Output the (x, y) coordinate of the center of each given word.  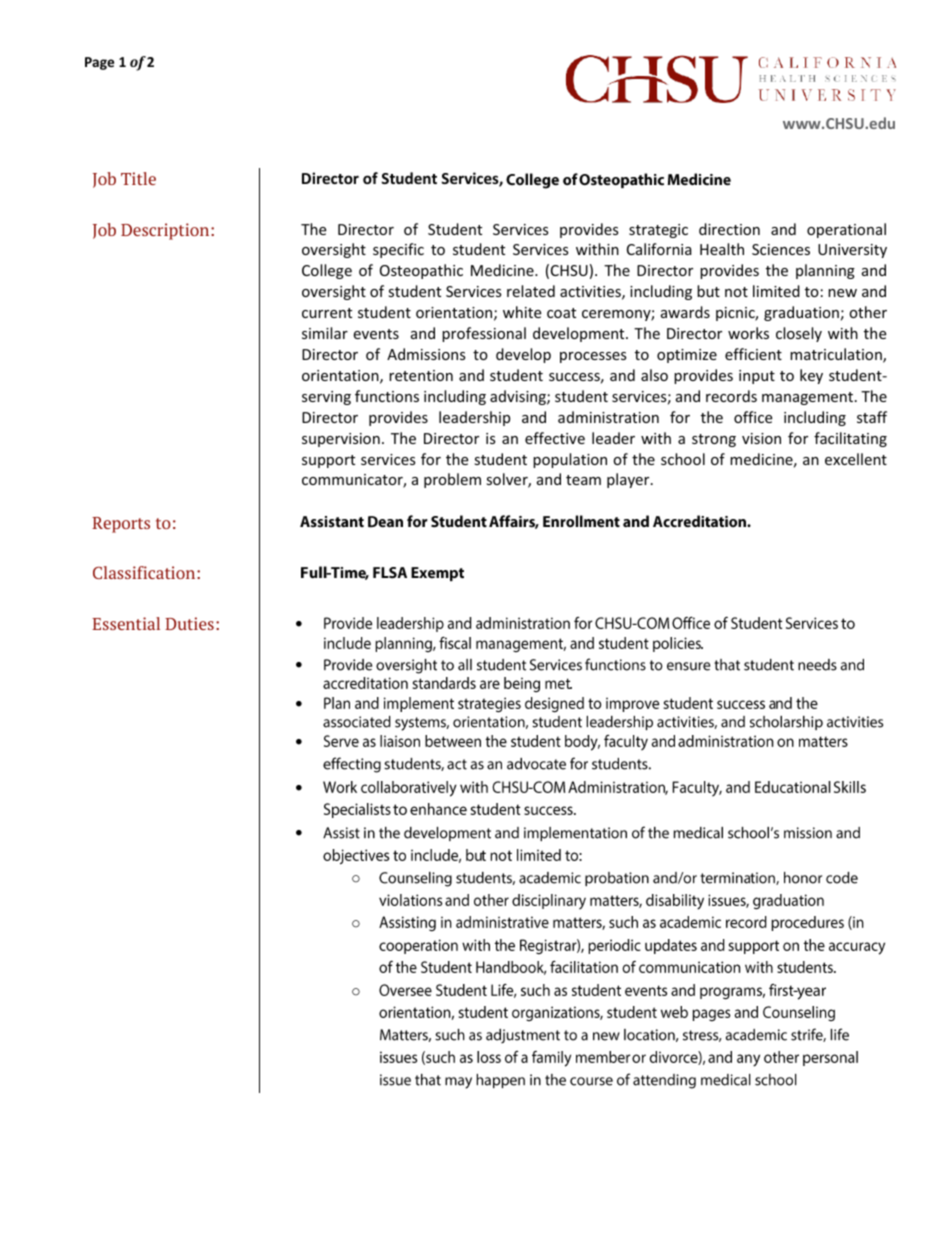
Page (99, 63)
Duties (189, 623)
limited (776, 291)
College (327, 271)
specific (398, 250)
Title (138, 178)
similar (325, 333)
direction (729, 229)
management (809, 398)
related (531, 291)
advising (519, 397)
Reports (121, 525)
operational (846, 230)
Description (166, 231)
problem (452, 480)
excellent (856, 459)
